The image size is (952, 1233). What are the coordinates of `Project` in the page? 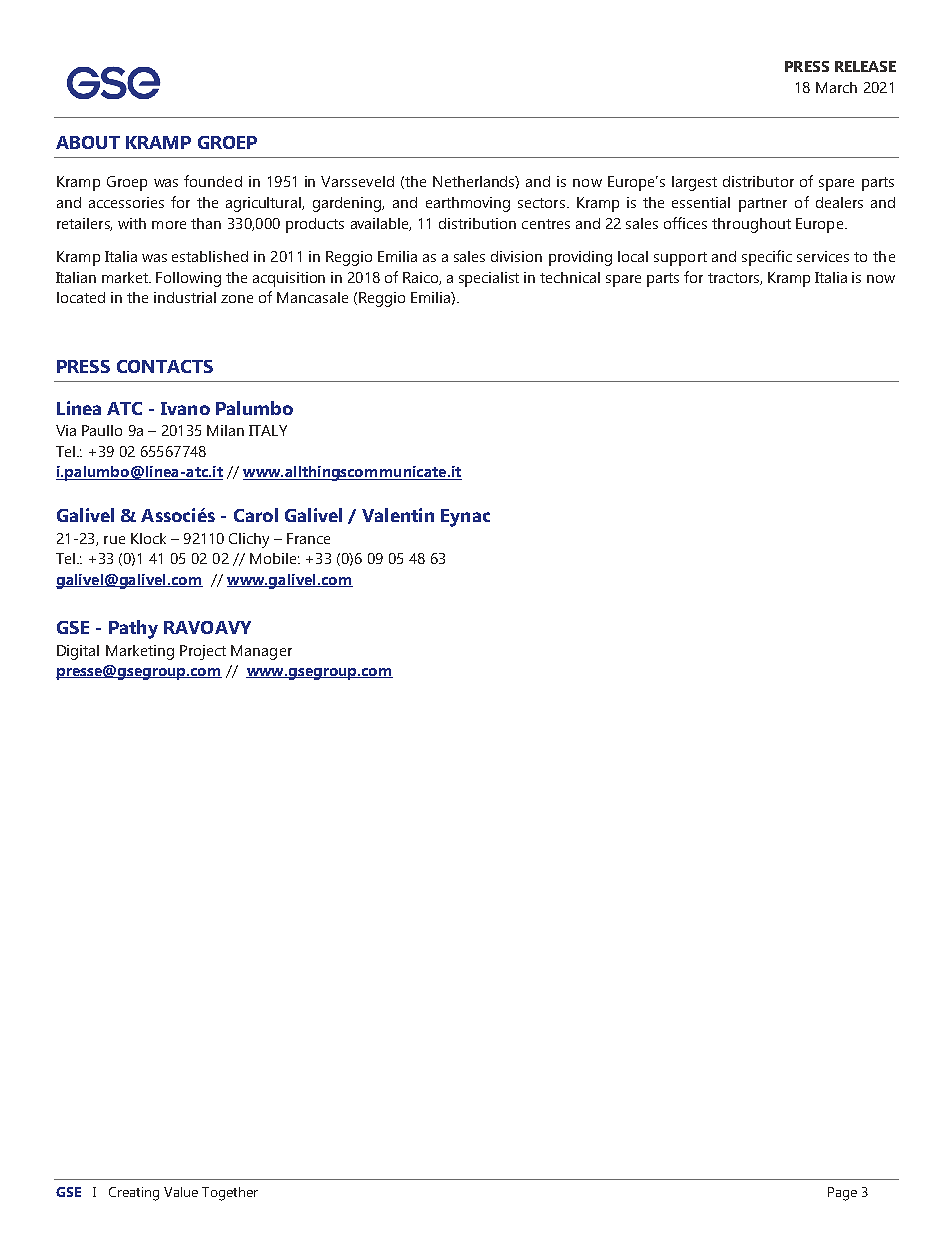 It's located at (203, 652).
